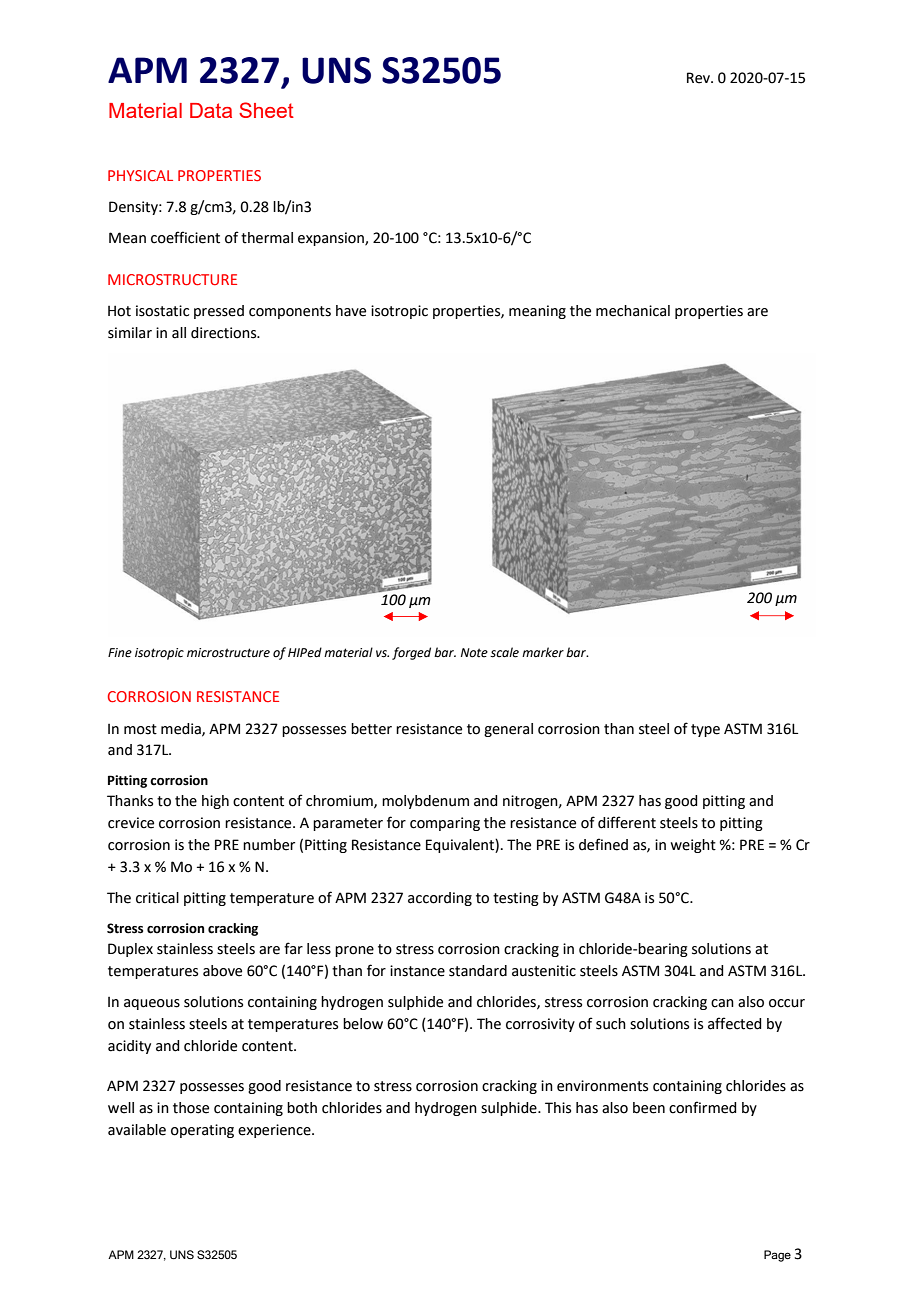 Image resolution: width=924 pixels, height=1309 pixels. Describe the element at coordinates (440, 899) in the image. I see `according` at that location.
